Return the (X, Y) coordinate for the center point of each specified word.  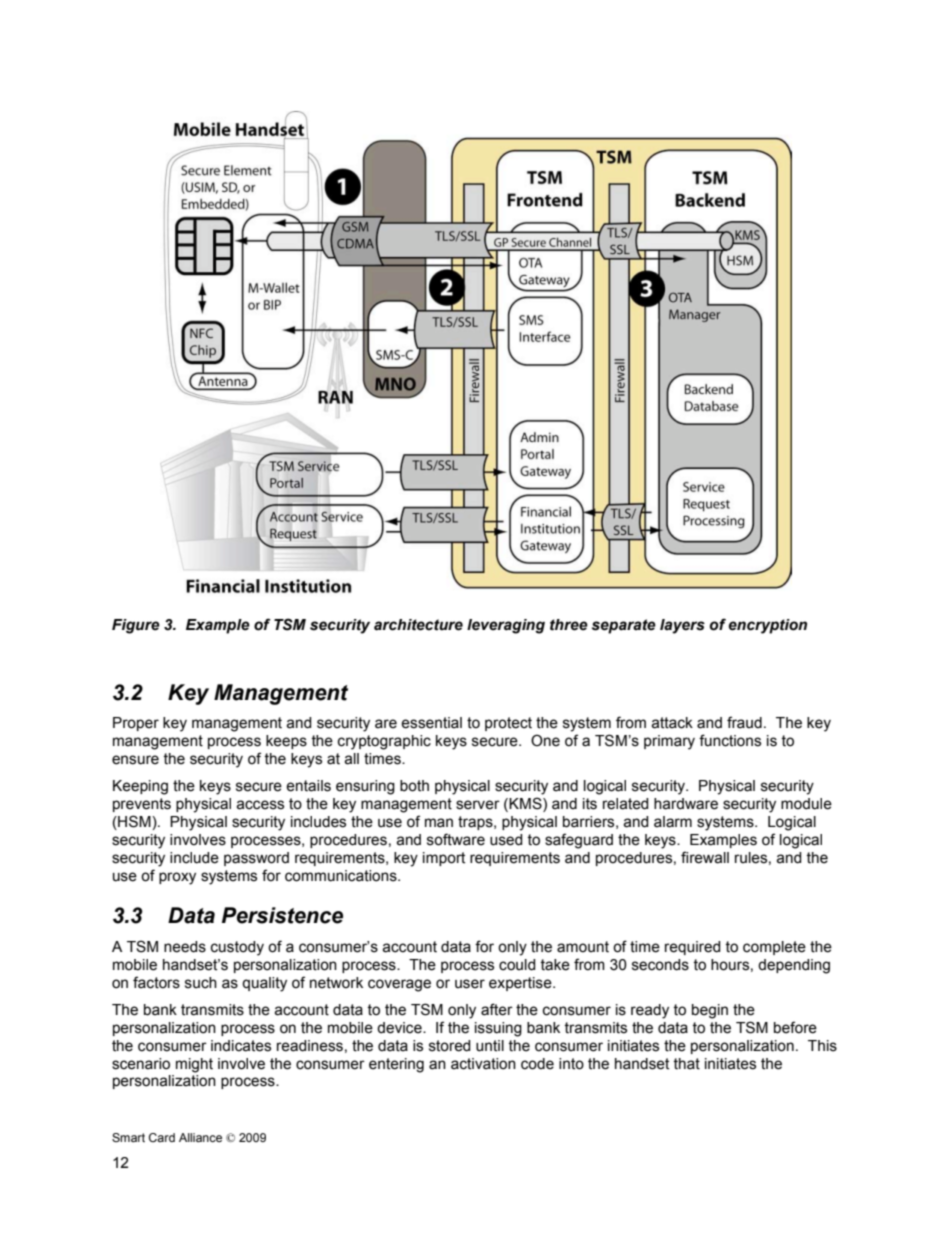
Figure (136, 626)
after (497, 1009)
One (545, 740)
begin (710, 1011)
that (686, 1064)
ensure (135, 760)
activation (483, 1064)
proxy (177, 878)
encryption (767, 626)
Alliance (200, 1137)
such (201, 983)
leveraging (506, 626)
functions (730, 740)
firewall (705, 857)
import (444, 859)
